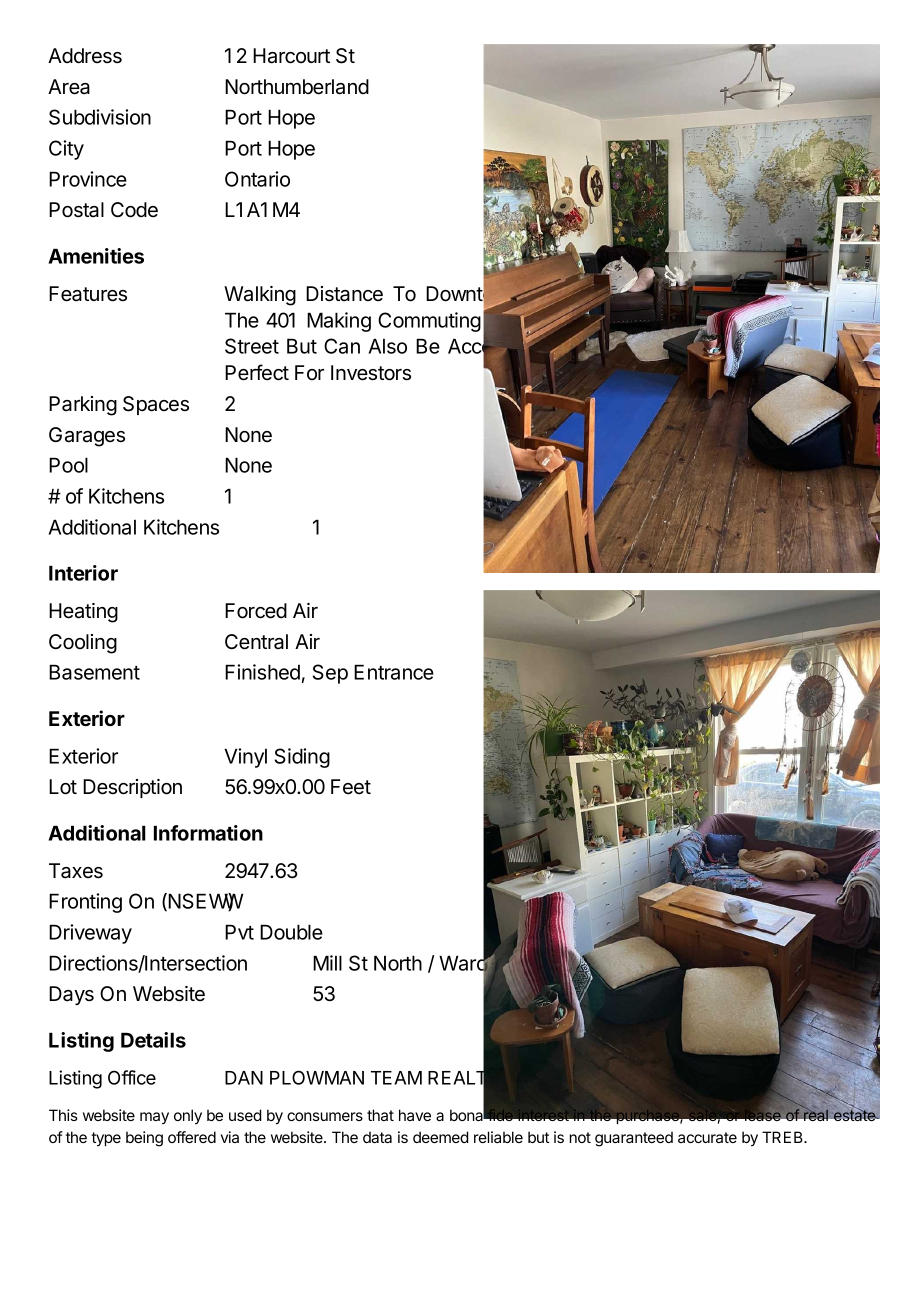  What do you see at coordinates (394, 672) in the image?
I see `Entrance` at bounding box center [394, 672].
